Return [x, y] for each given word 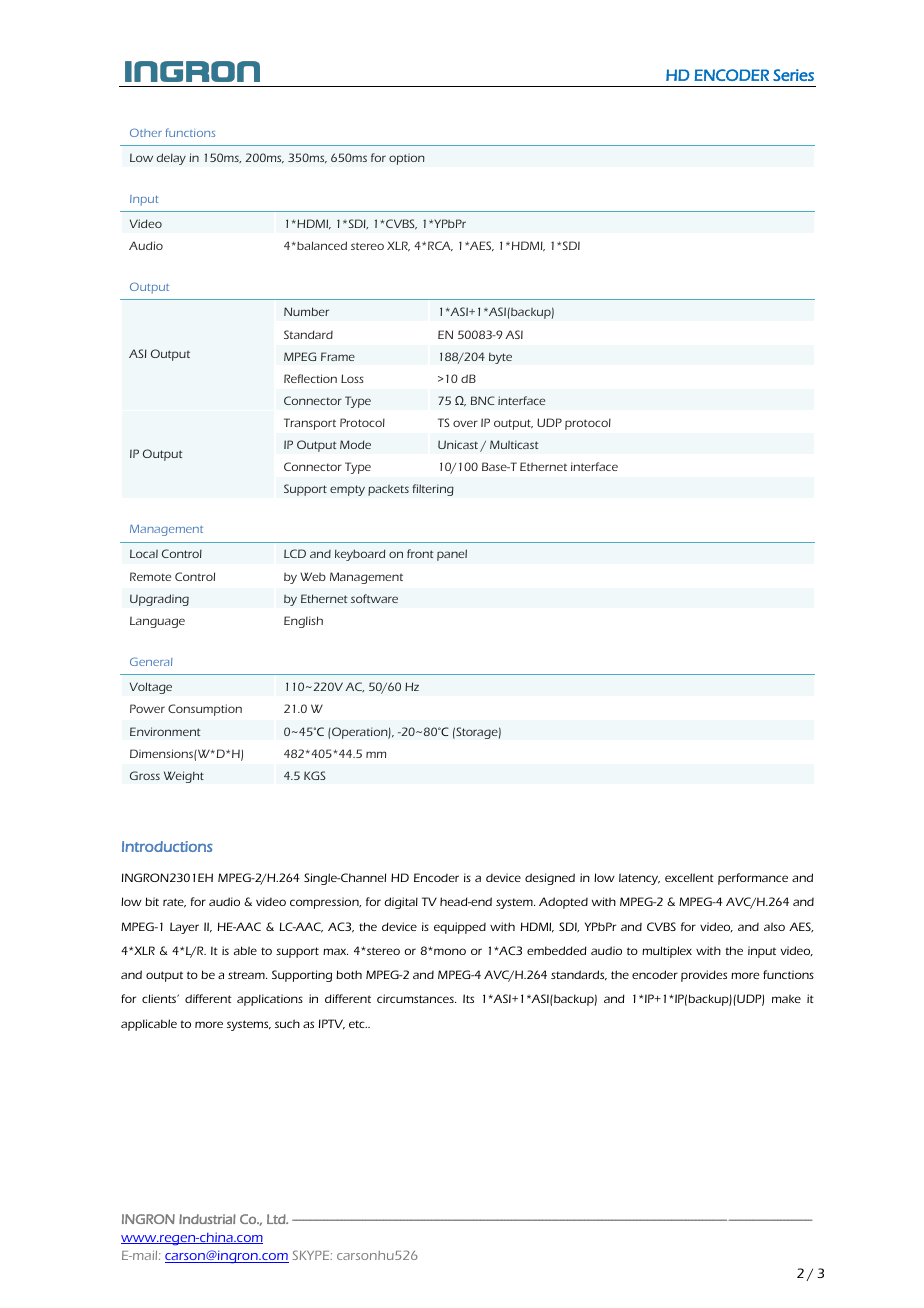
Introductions [167, 846]
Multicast [514, 444]
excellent [689, 877]
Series [793, 75]
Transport [310, 424]
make [786, 998]
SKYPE [312, 1255]
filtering [433, 490]
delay [171, 159]
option [407, 159]
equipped [460, 928]
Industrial [207, 1219]
